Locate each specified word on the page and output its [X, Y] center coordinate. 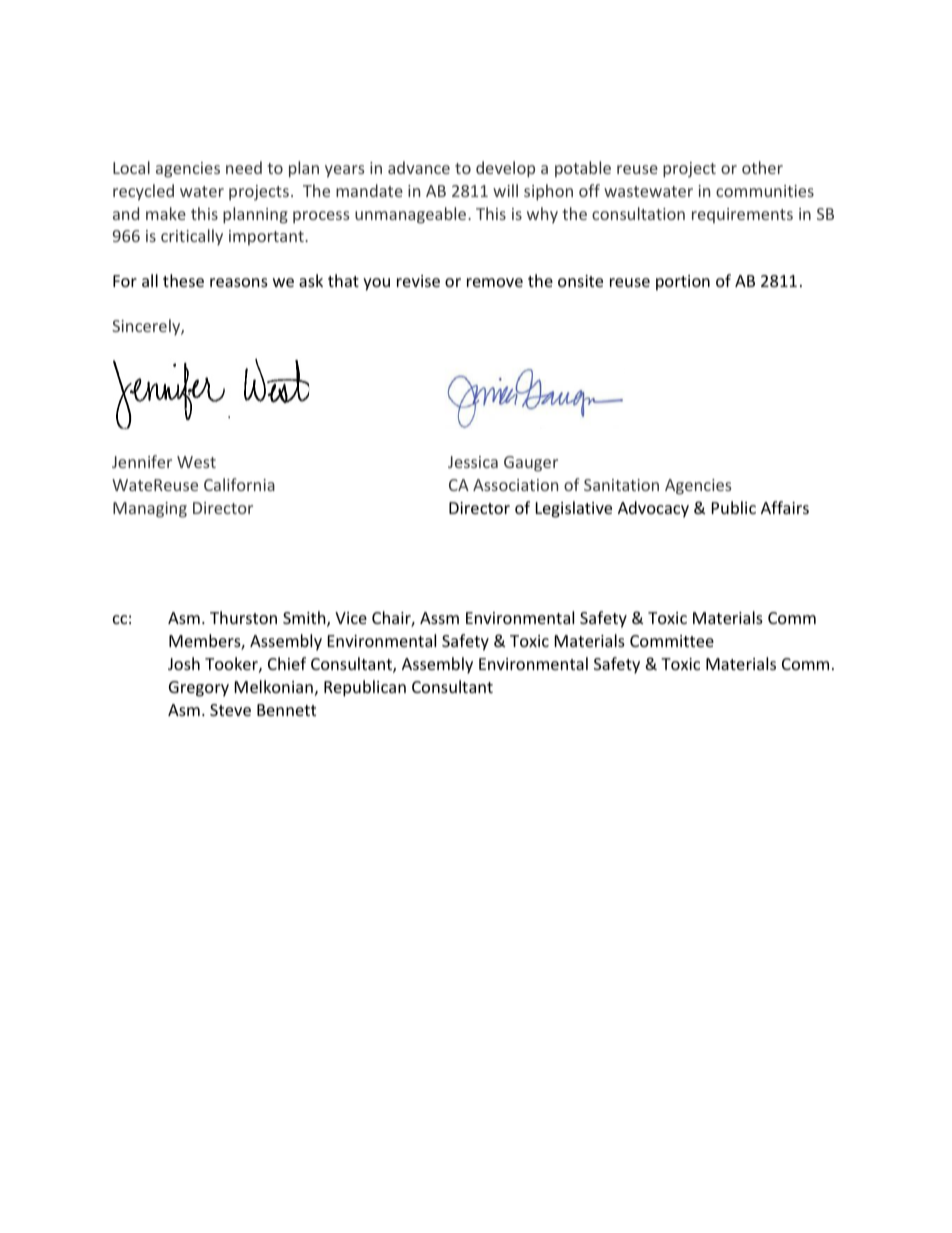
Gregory [199, 689]
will [505, 190]
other [762, 167]
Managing [150, 510]
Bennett [286, 710]
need [244, 167]
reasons [239, 282]
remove [495, 282]
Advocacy [653, 509]
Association [515, 485]
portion [683, 283]
